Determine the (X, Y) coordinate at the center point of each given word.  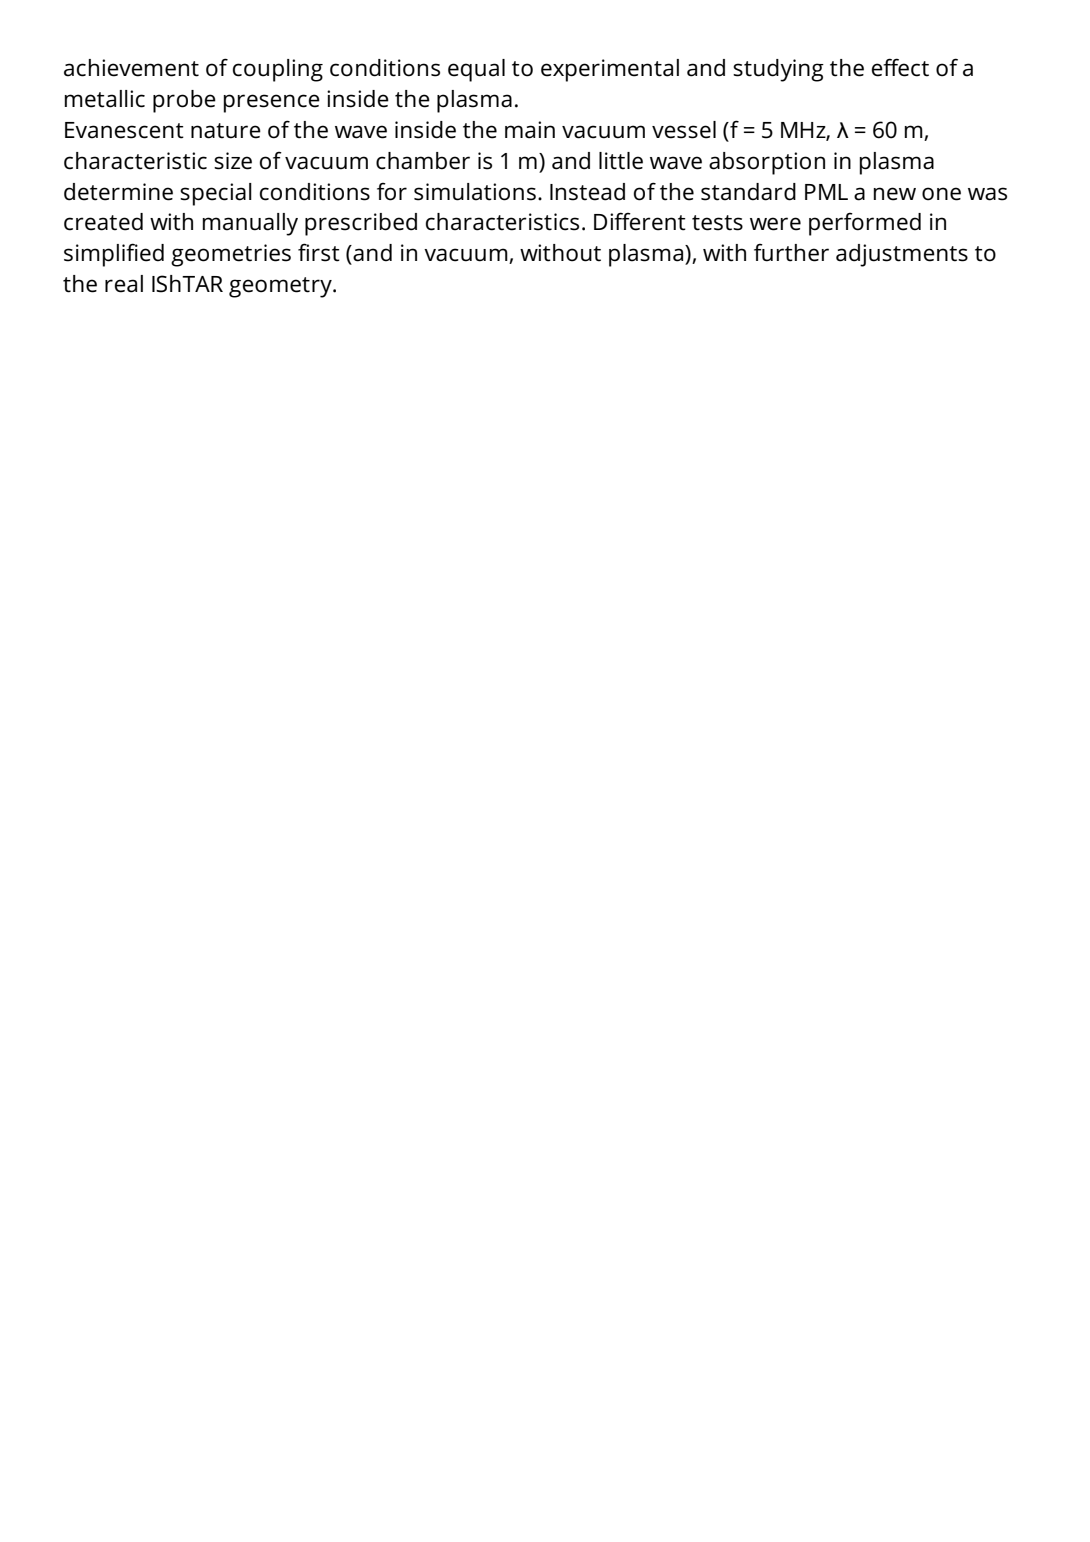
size (233, 161)
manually (250, 224)
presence (272, 103)
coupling (278, 70)
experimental (610, 70)
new (895, 194)
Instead (587, 192)
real (124, 284)
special (216, 194)
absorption (767, 163)
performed (865, 224)
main (530, 130)
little (621, 161)
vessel (684, 130)
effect (900, 67)
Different (640, 221)
